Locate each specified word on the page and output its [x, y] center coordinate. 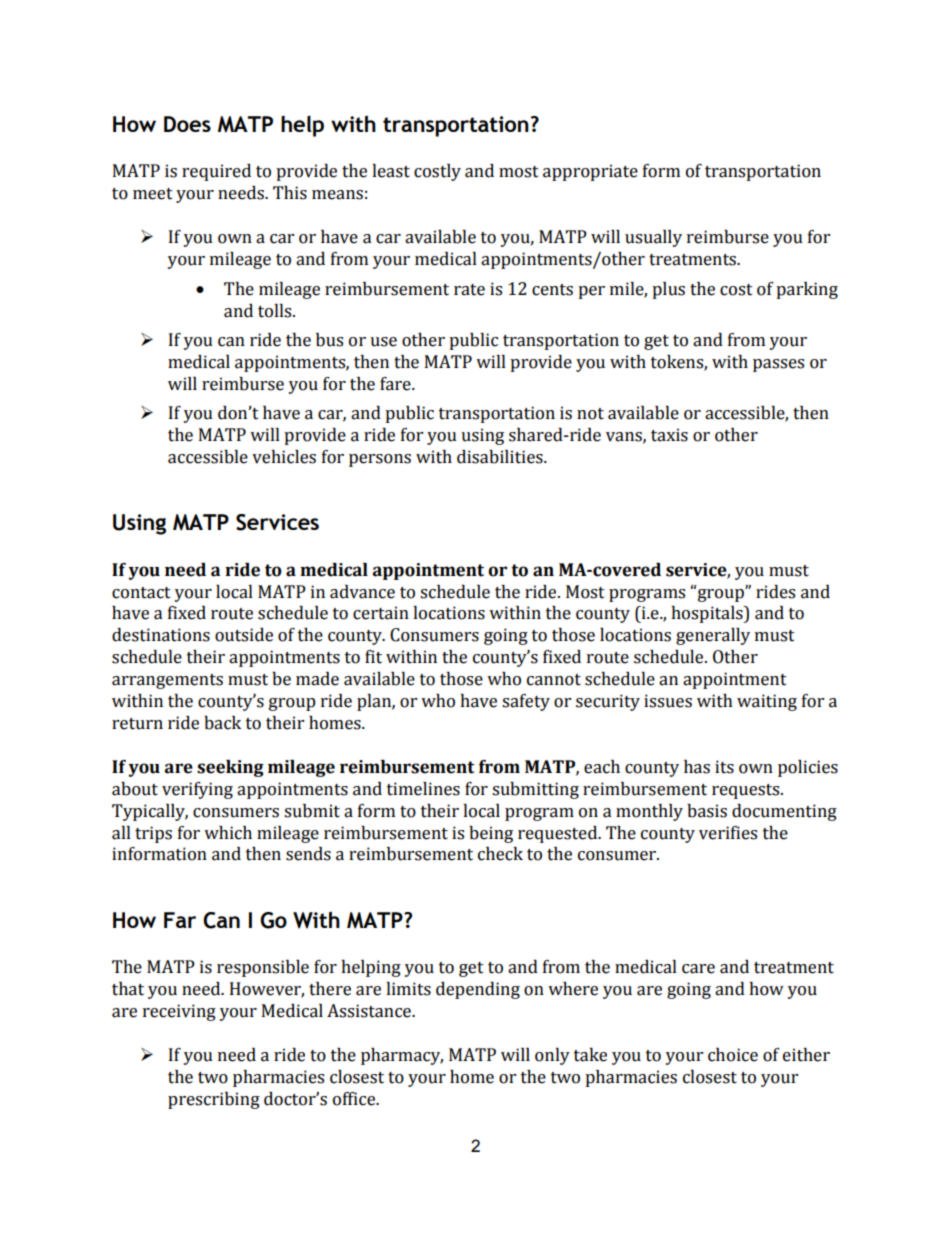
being [491, 834]
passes [778, 365]
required [216, 172]
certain [381, 613]
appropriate [590, 172]
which [228, 833]
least [391, 171]
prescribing [214, 1100]
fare [396, 384]
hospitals [708, 614]
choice [733, 1055]
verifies [728, 833]
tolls [276, 311]
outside [244, 635]
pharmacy [402, 1056]
